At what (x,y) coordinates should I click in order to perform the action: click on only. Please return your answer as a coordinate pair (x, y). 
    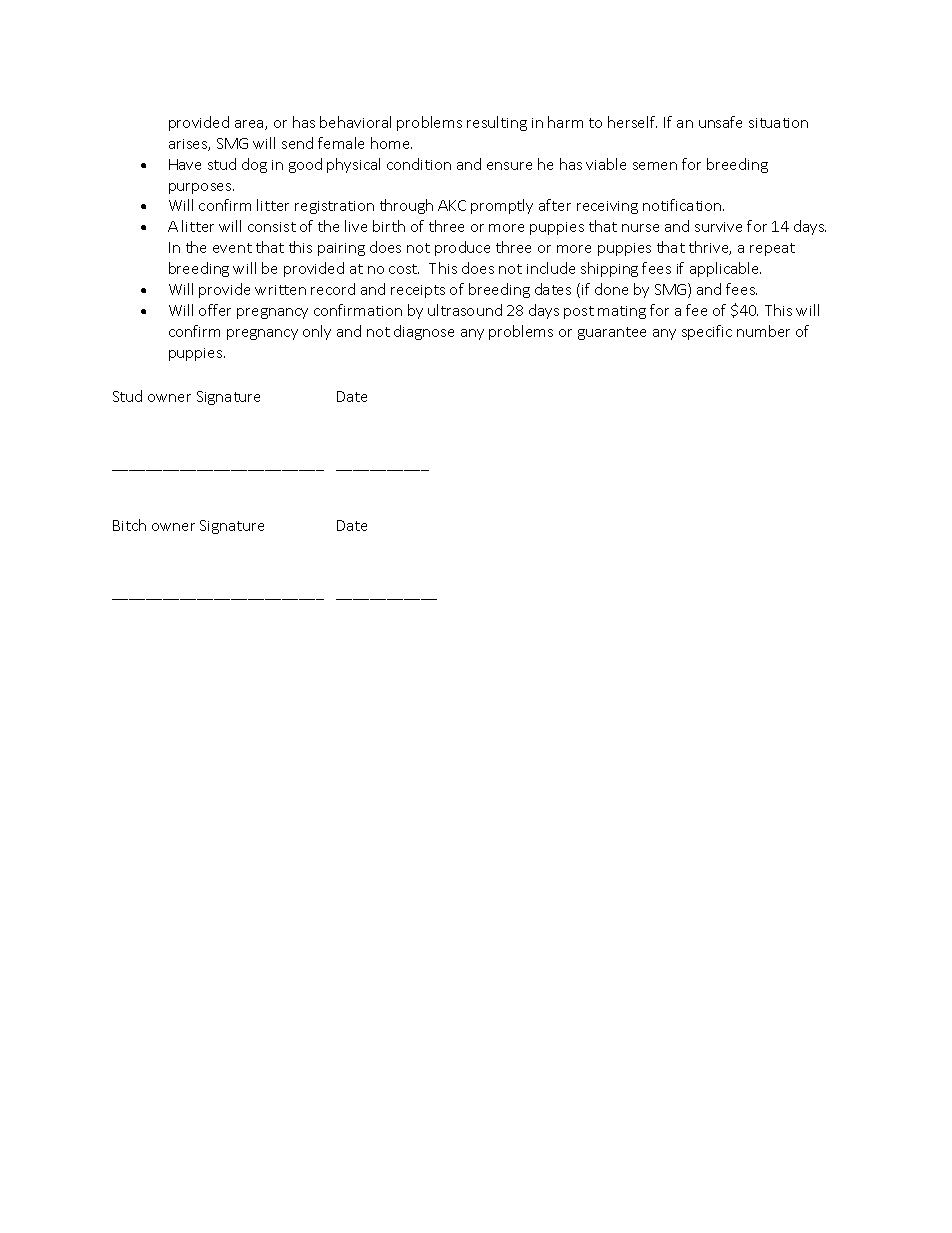
    Looking at the image, I should click on (317, 332).
